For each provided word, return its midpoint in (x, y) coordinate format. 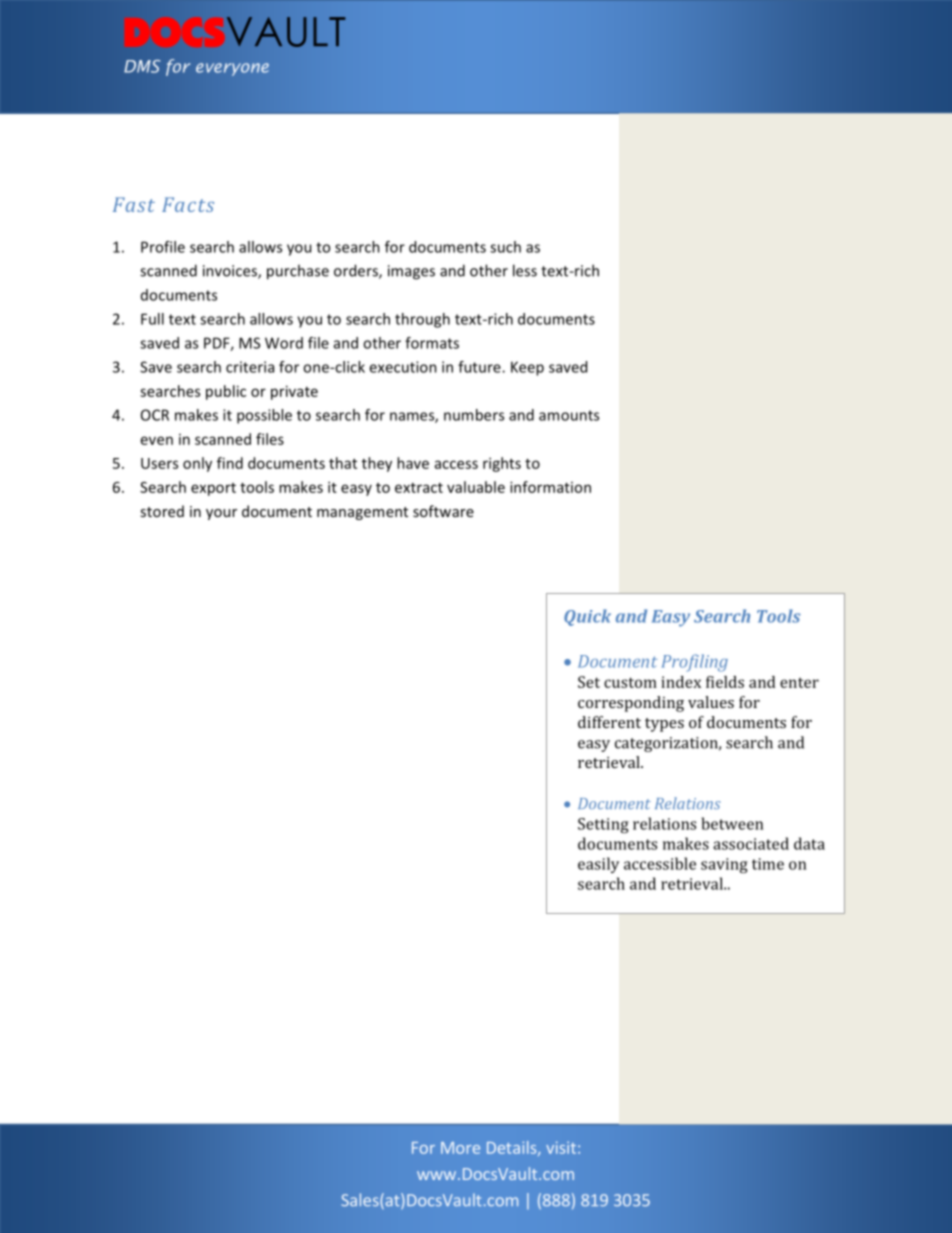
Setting (603, 825)
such (505, 247)
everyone (232, 69)
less (525, 270)
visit (561, 1147)
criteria (250, 367)
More (460, 1148)
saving (724, 865)
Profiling (694, 663)
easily (598, 865)
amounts (569, 415)
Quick (587, 617)
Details (513, 1148)
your (221, 514)
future (480, 367)
